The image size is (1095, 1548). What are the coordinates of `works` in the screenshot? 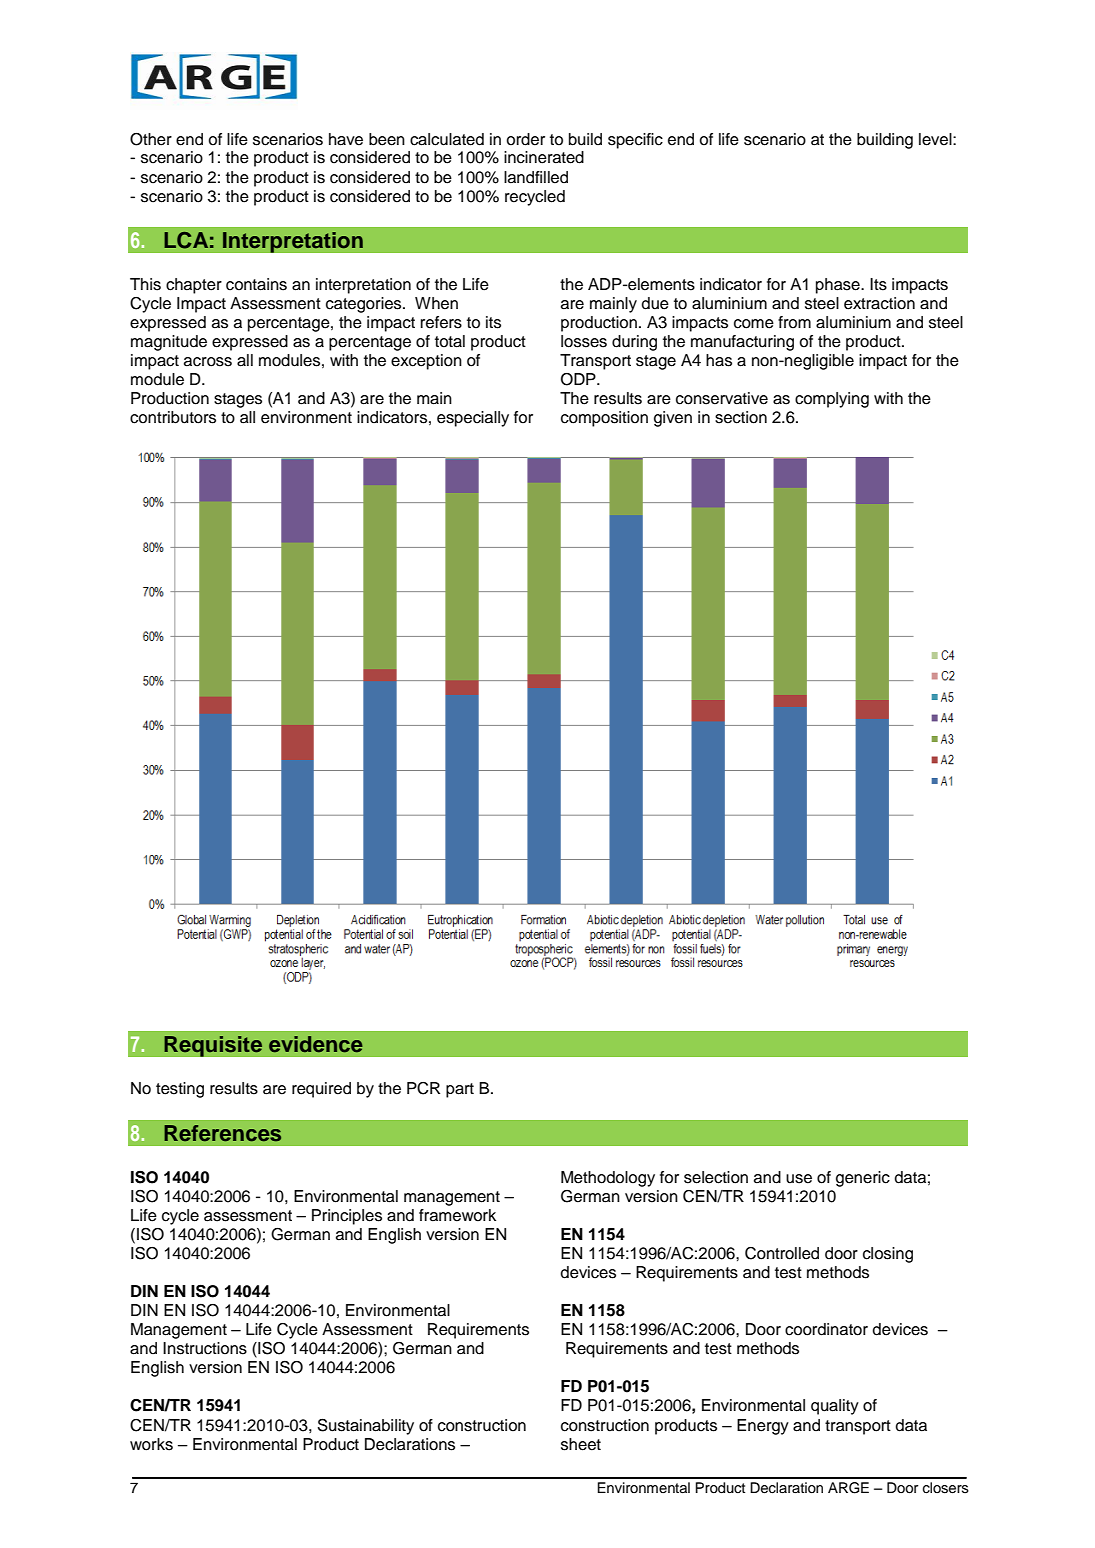 It's located at (151, 1444).
